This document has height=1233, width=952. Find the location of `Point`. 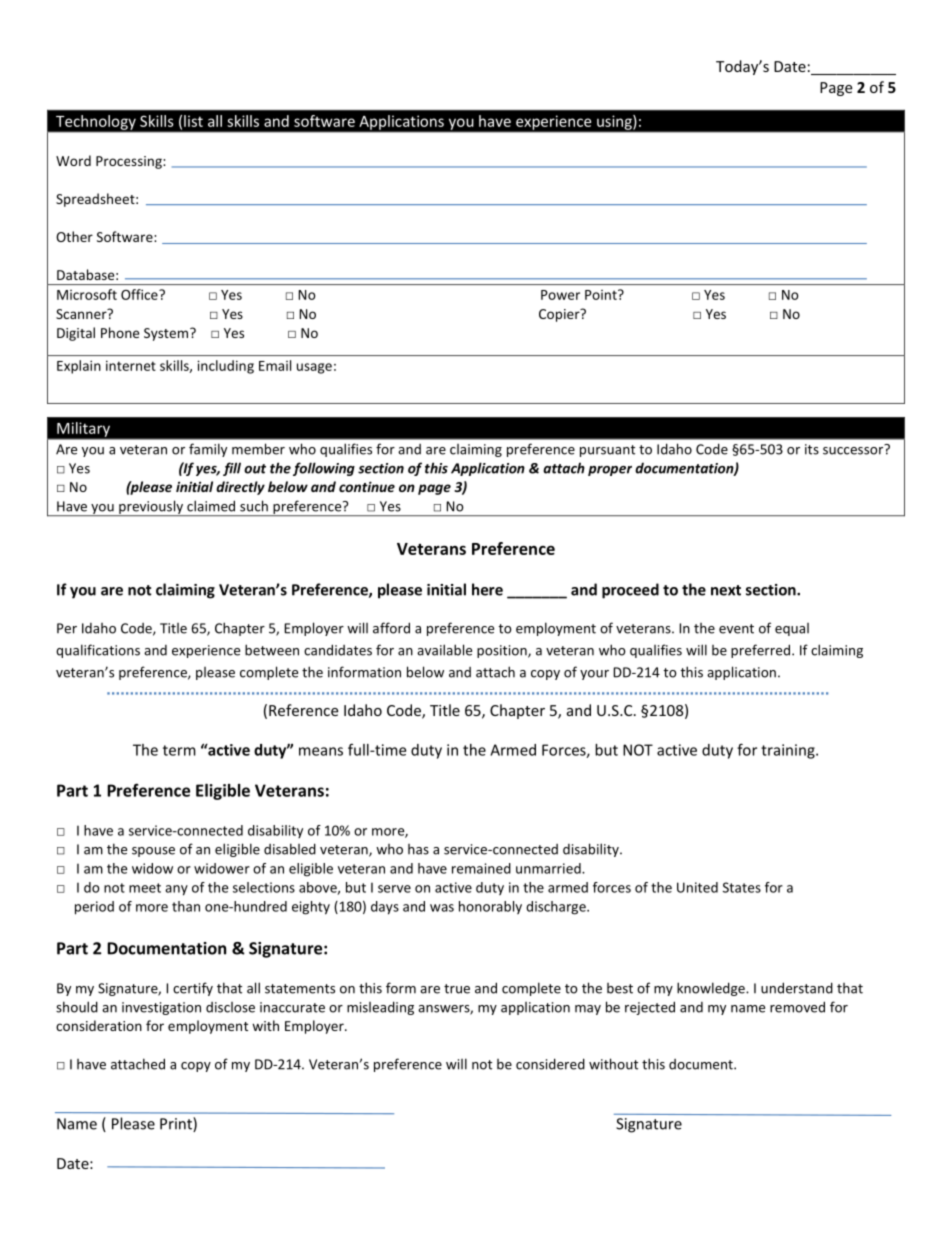

Point is located at coordinates (602, 294).
